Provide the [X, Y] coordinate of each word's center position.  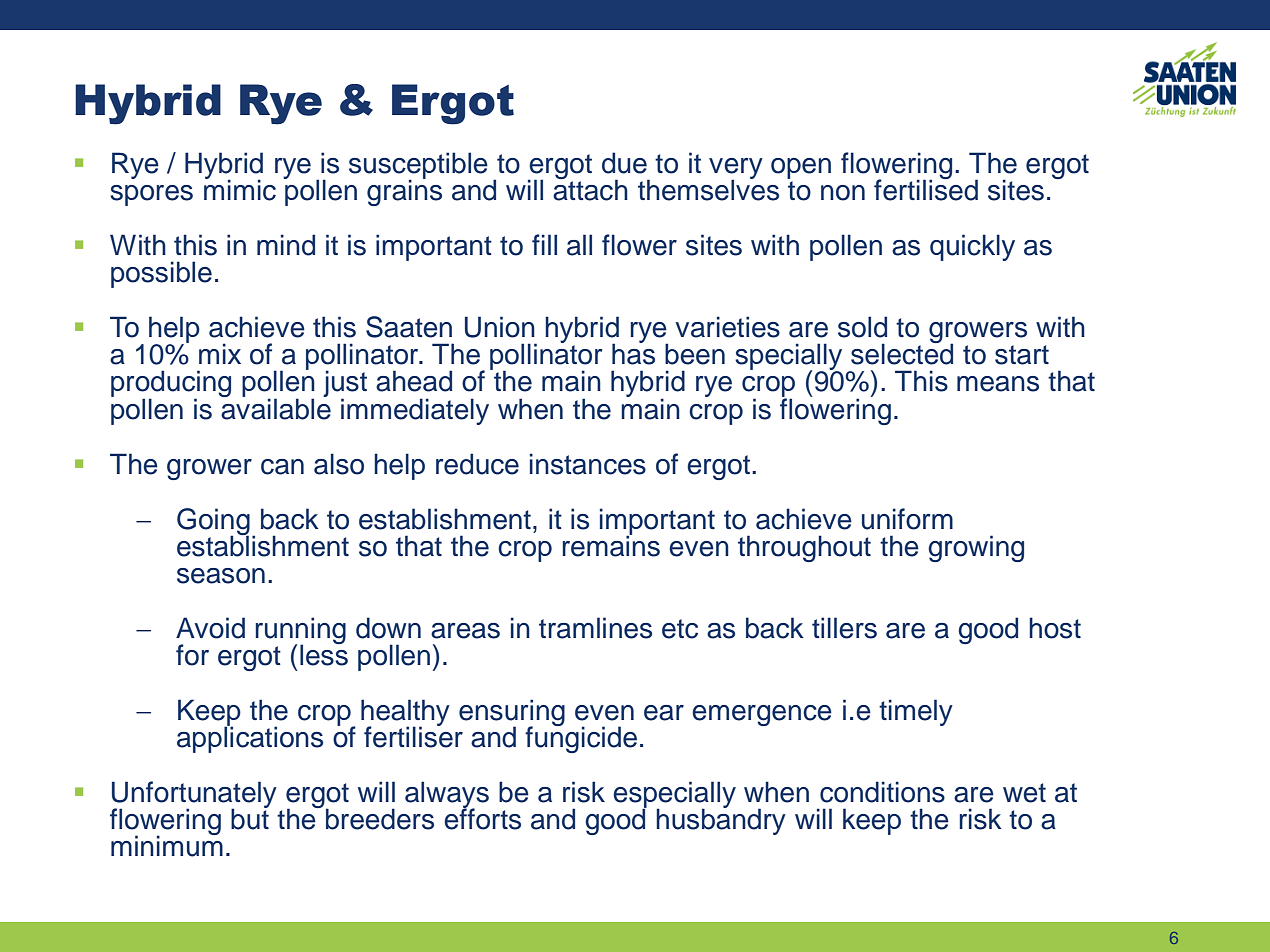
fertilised [926, 189]
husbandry [721, 820]
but [250, 818]
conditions [882, 792]
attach [590, 189]
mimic [240, 189]
